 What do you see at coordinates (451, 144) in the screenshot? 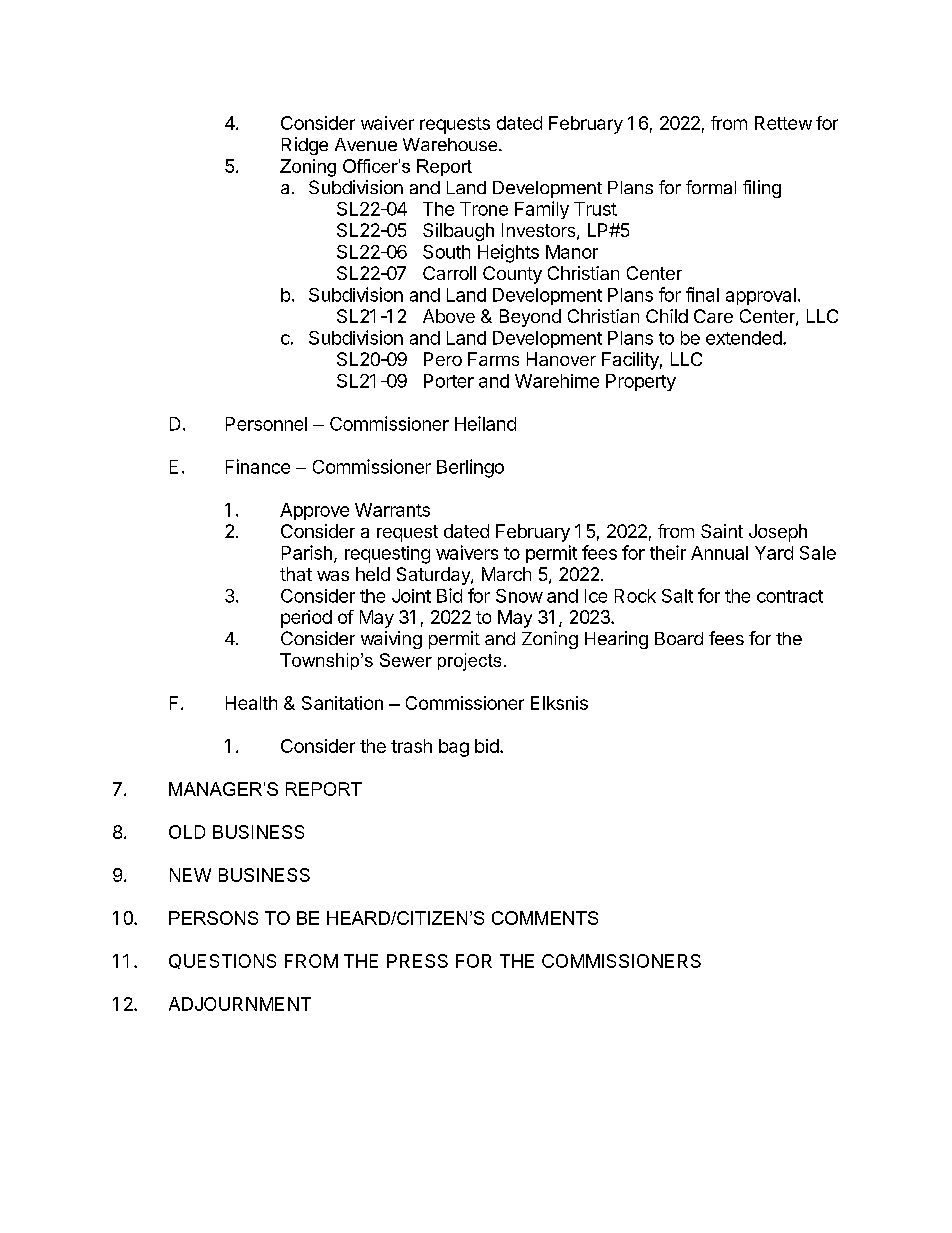
I see `Warehouse` at bounding box center [451, 144].
